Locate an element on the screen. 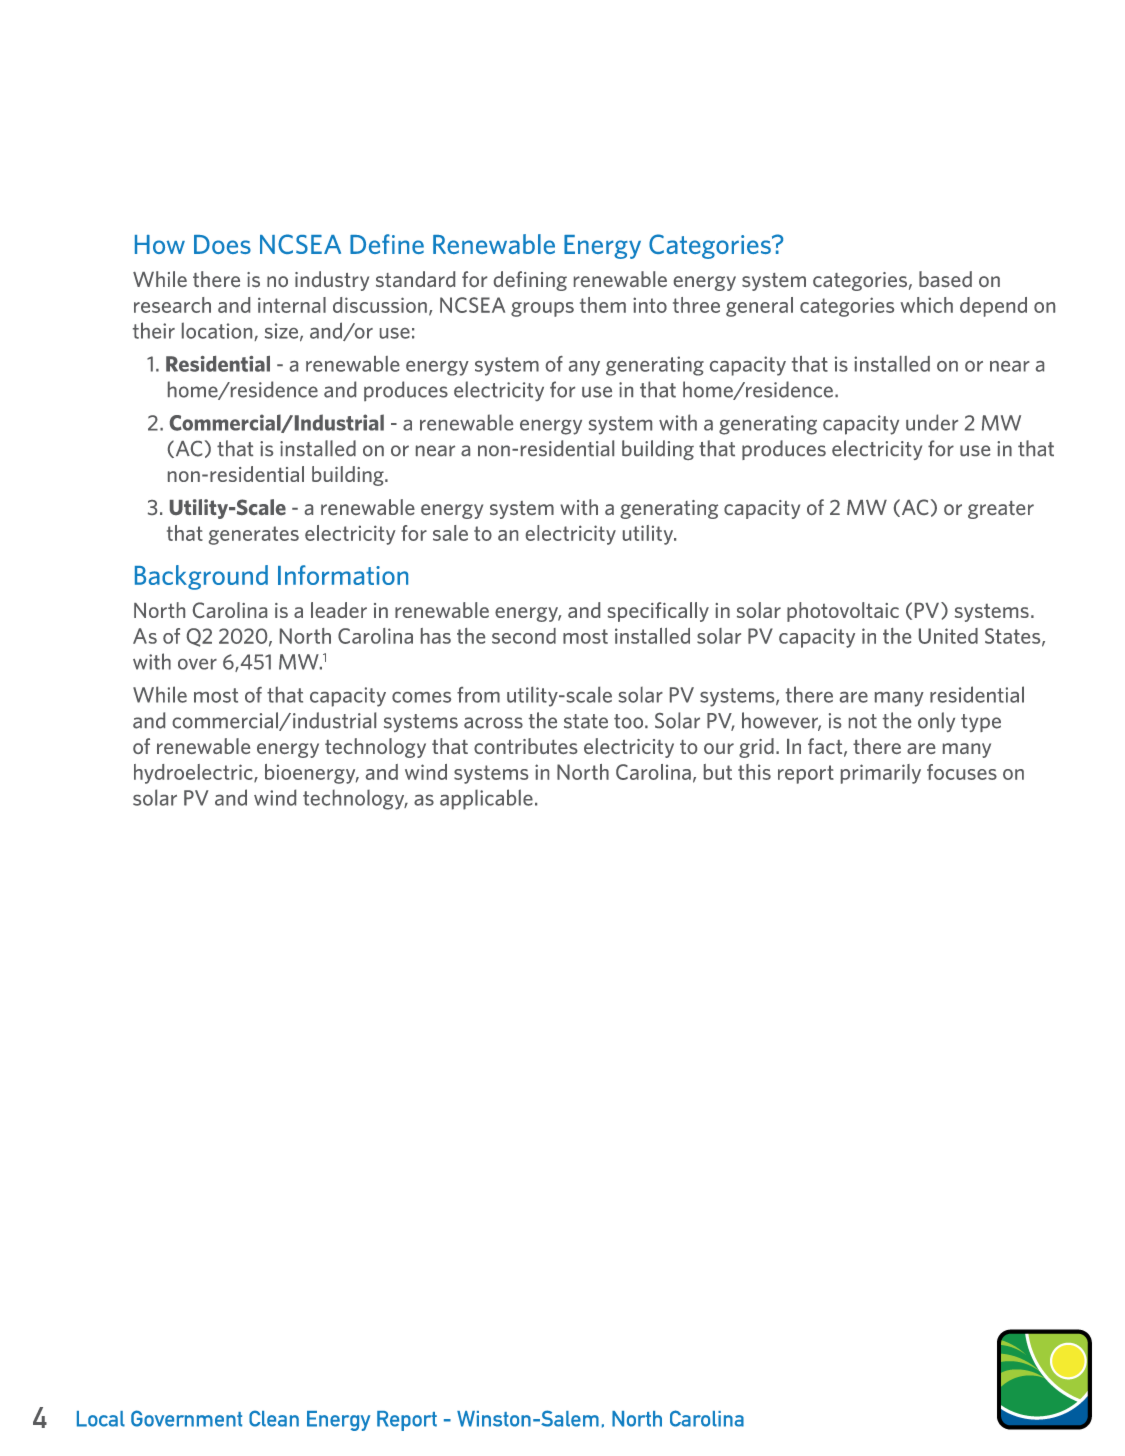 This screenshot has height=1456, width=1125. applicable is located at coordinates (486, 799).
